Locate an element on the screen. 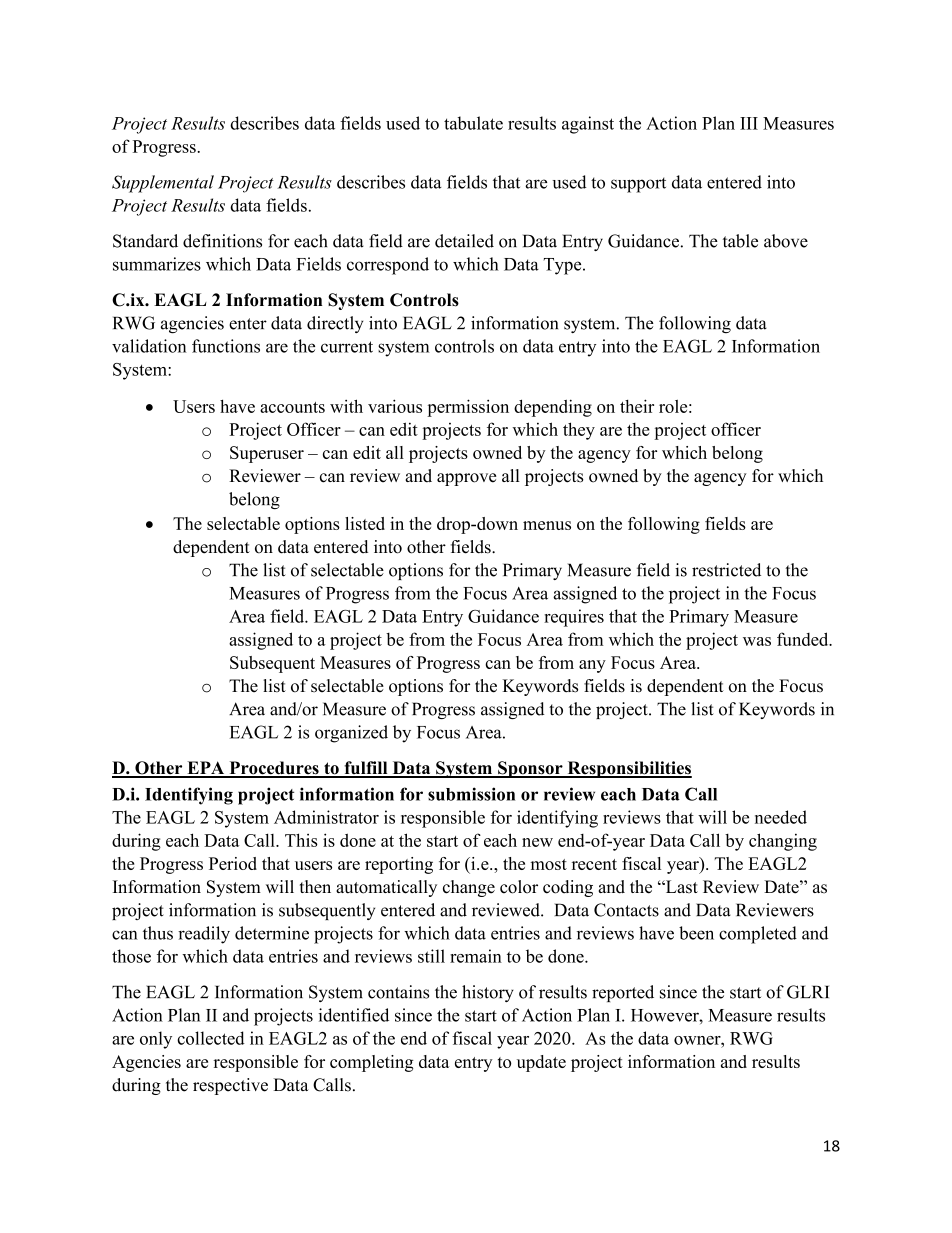 This screenshot has height=1233, width=952. collected is located at coordinates (211, 1038).
